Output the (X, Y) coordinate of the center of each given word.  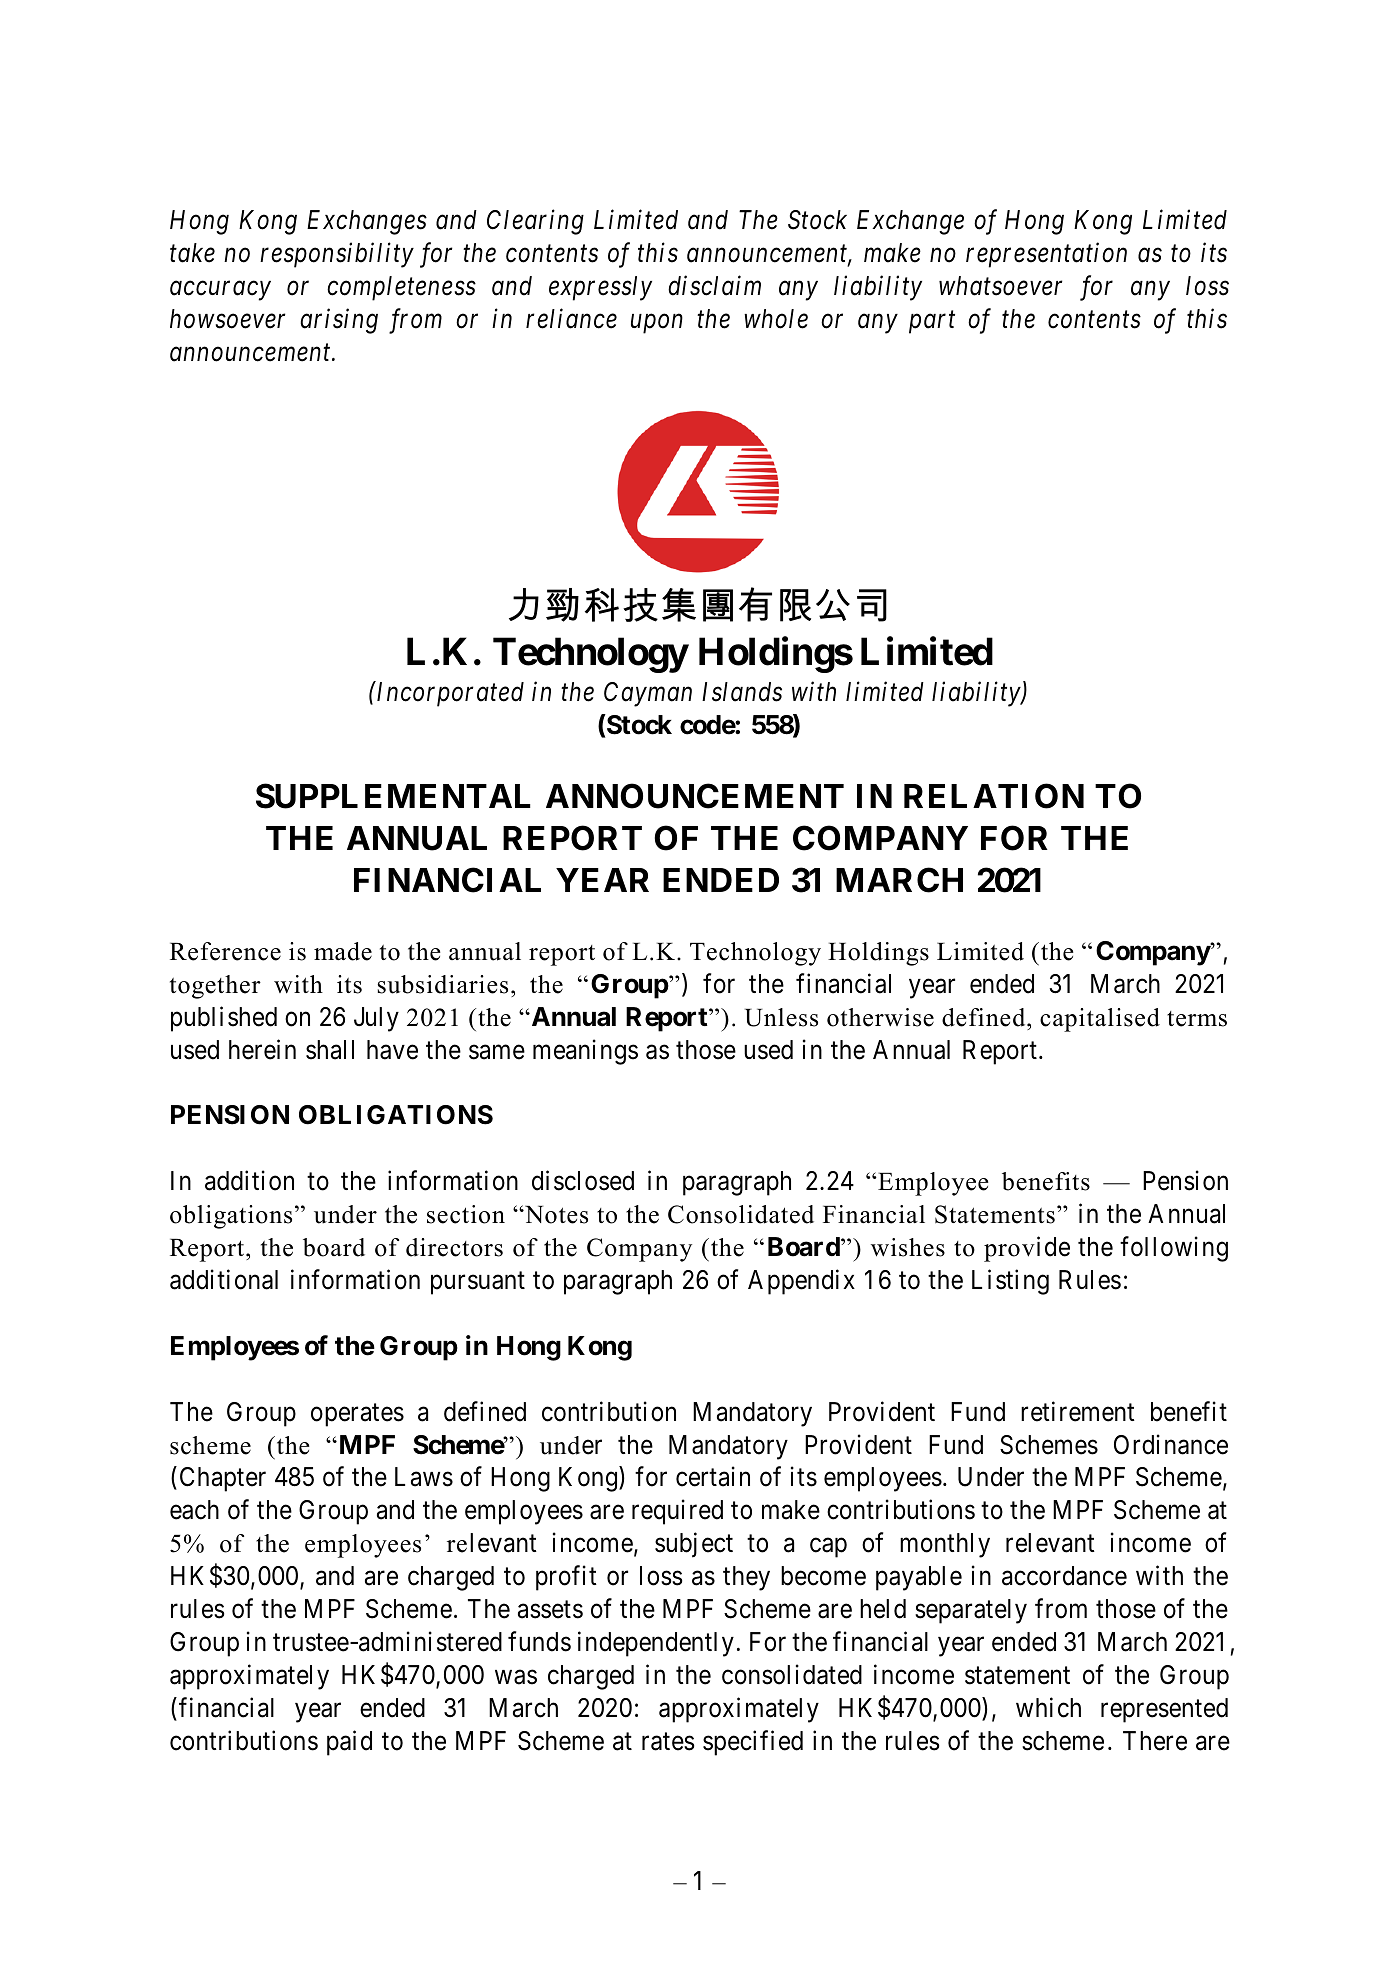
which (1048, 1707)
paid (349, 1743)
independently (656, 1644)
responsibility (337, 255)
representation (1046, 255)
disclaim (714, 285)
